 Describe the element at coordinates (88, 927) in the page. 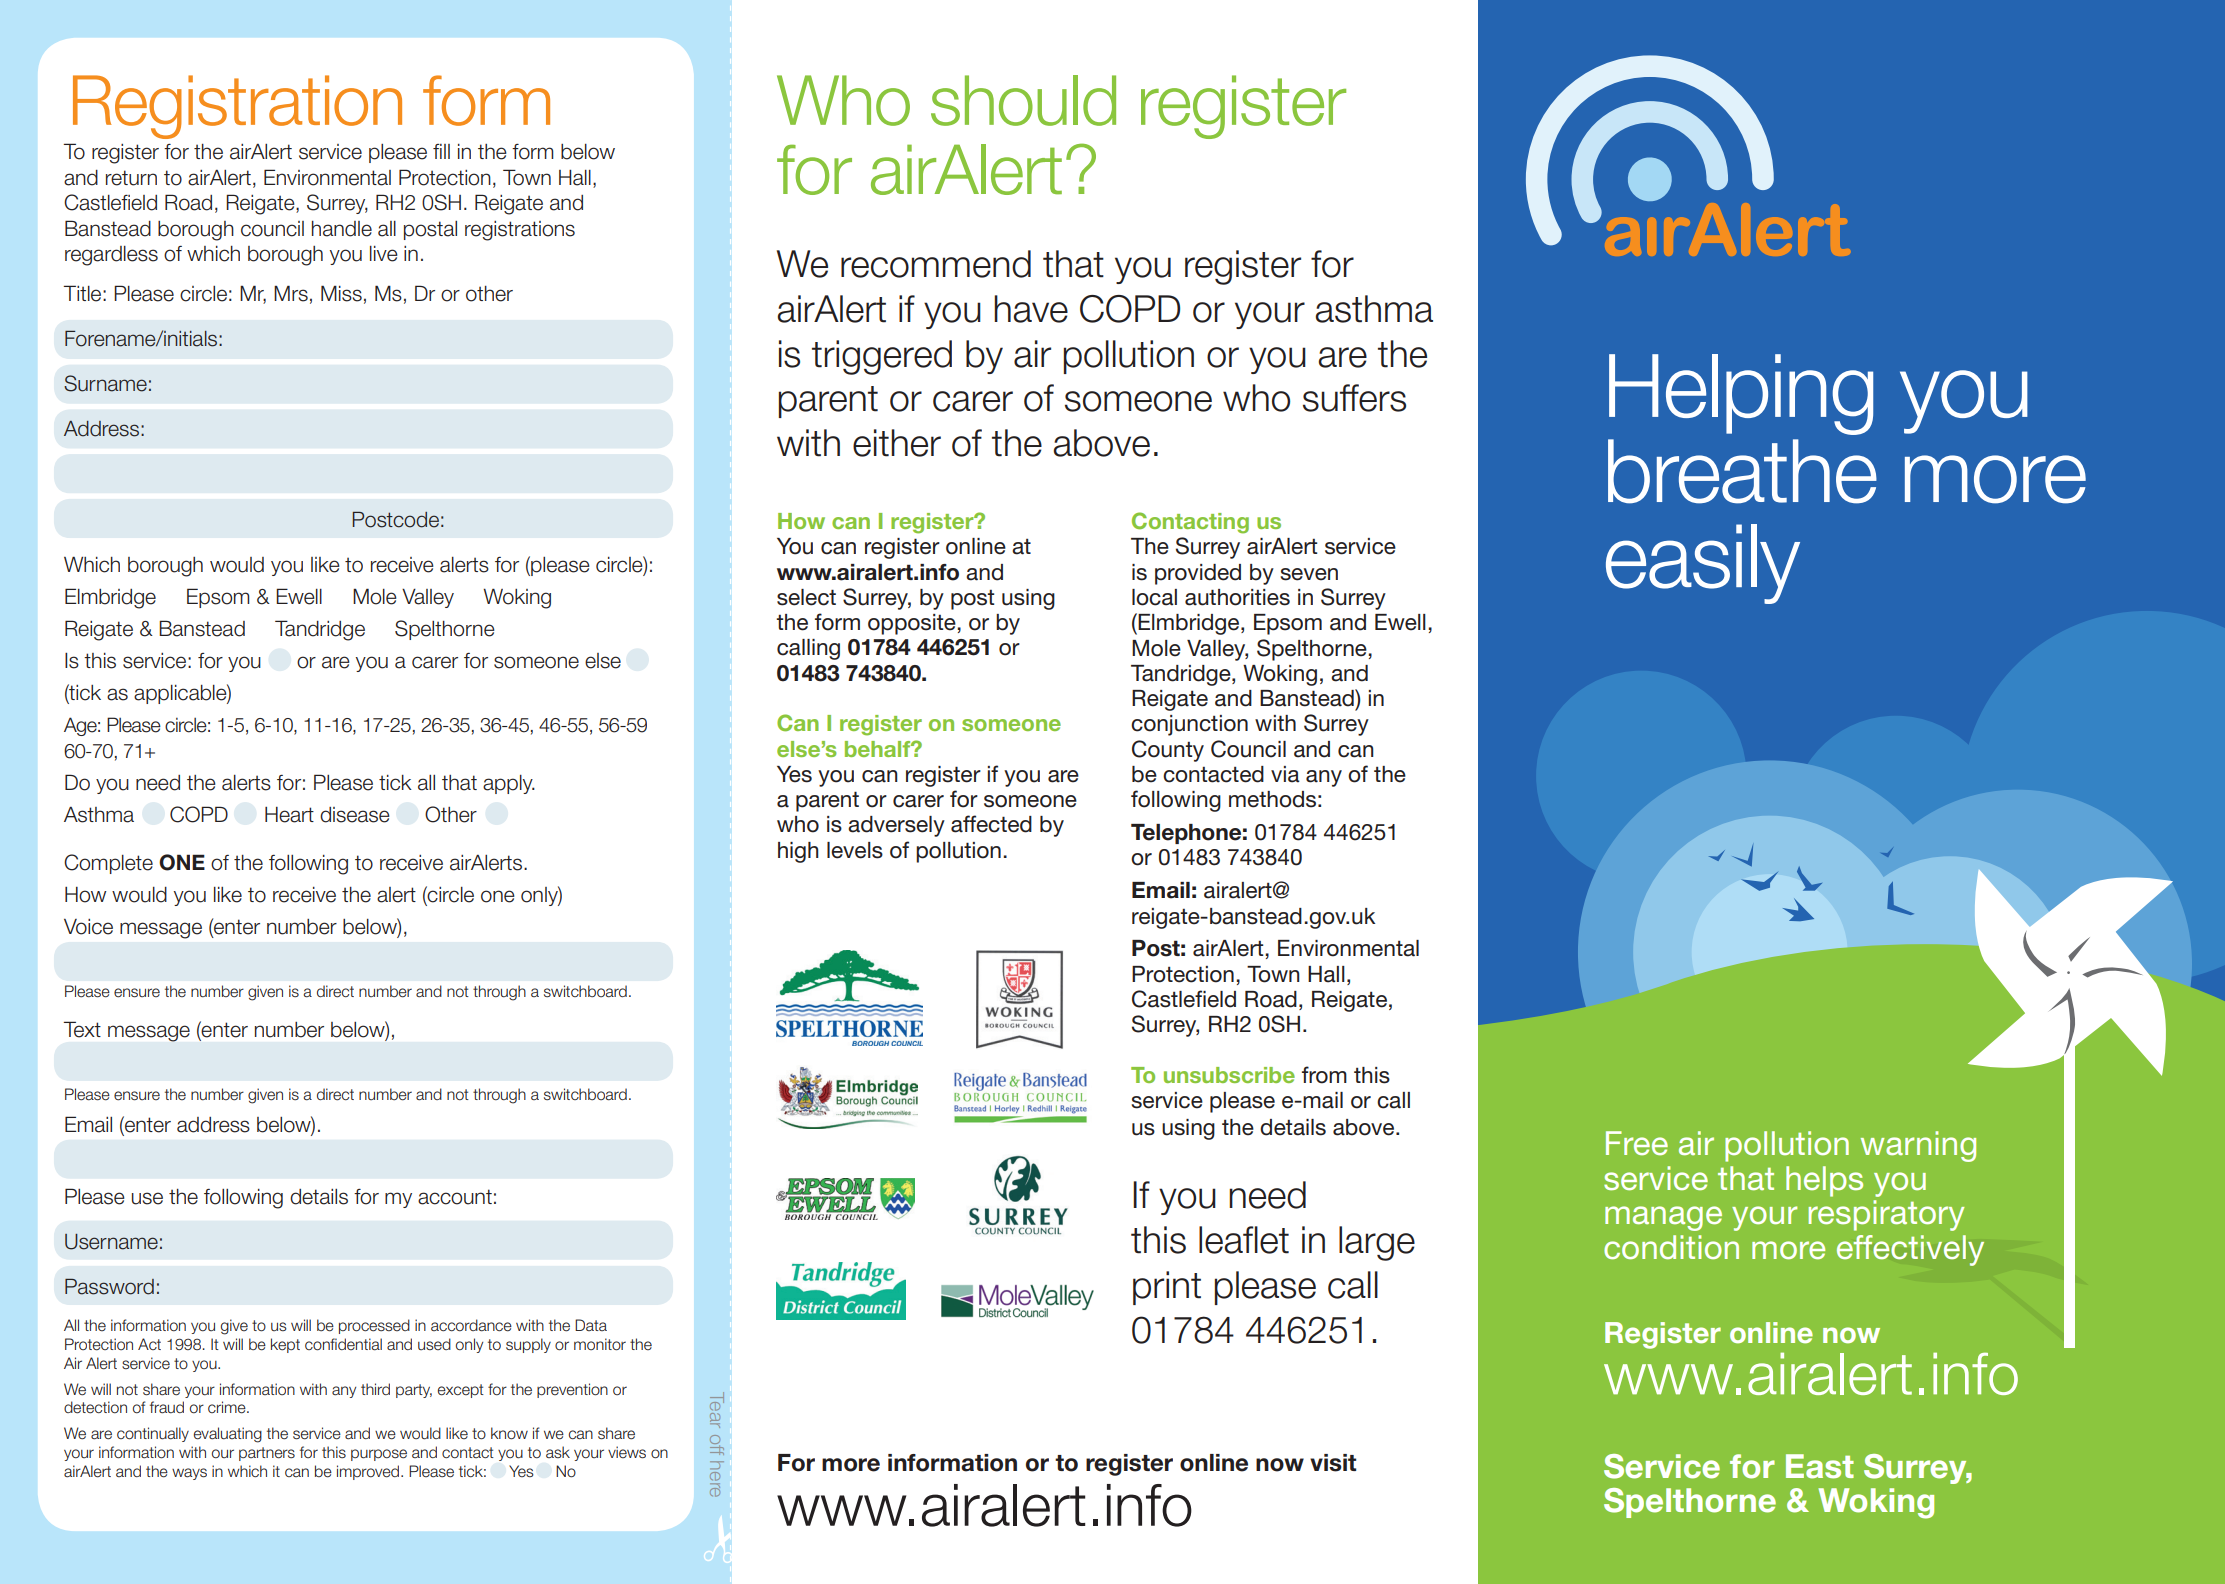

I see `Voice` at that location.
